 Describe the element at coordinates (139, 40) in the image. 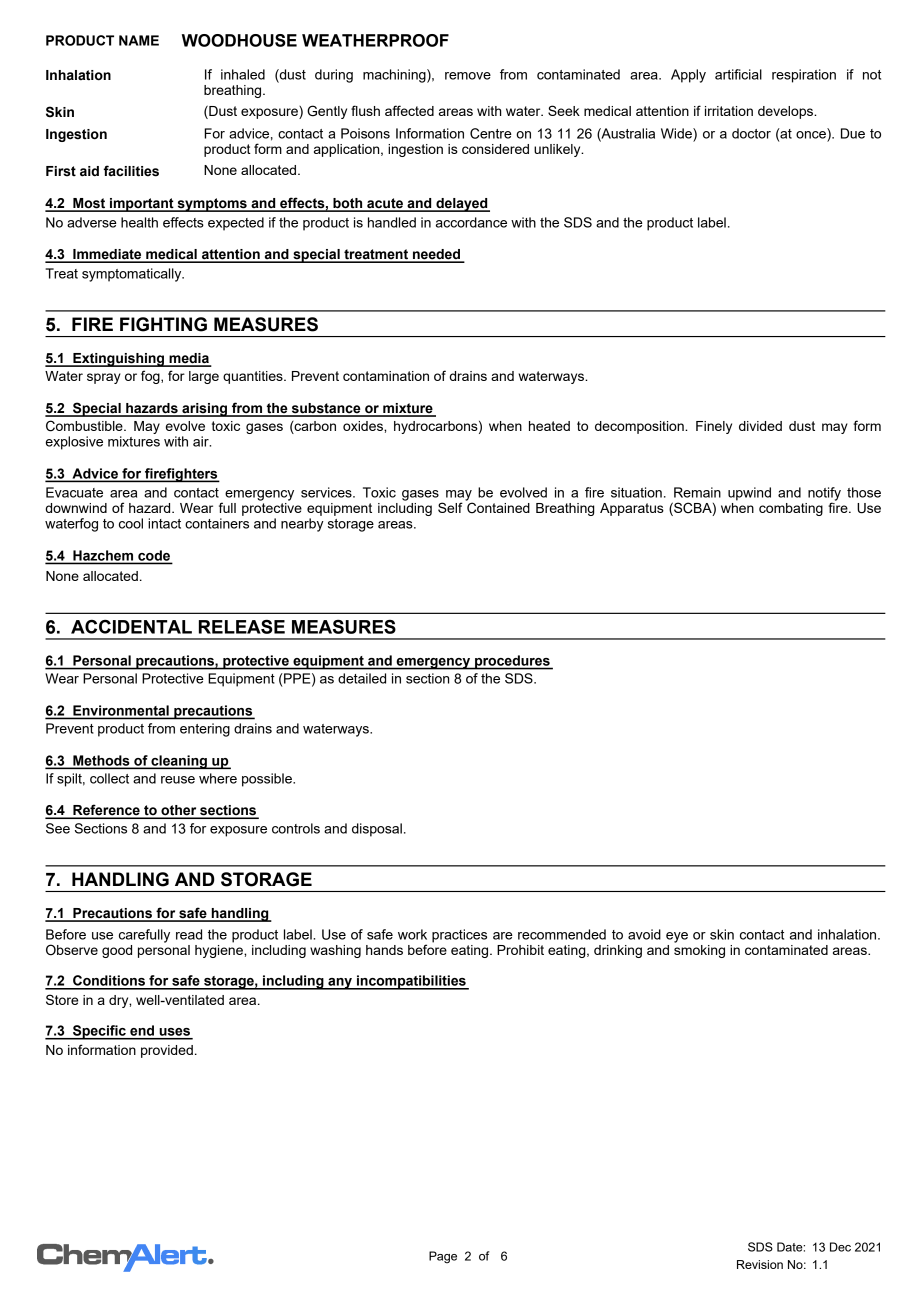

I see `NAME` at that location.
